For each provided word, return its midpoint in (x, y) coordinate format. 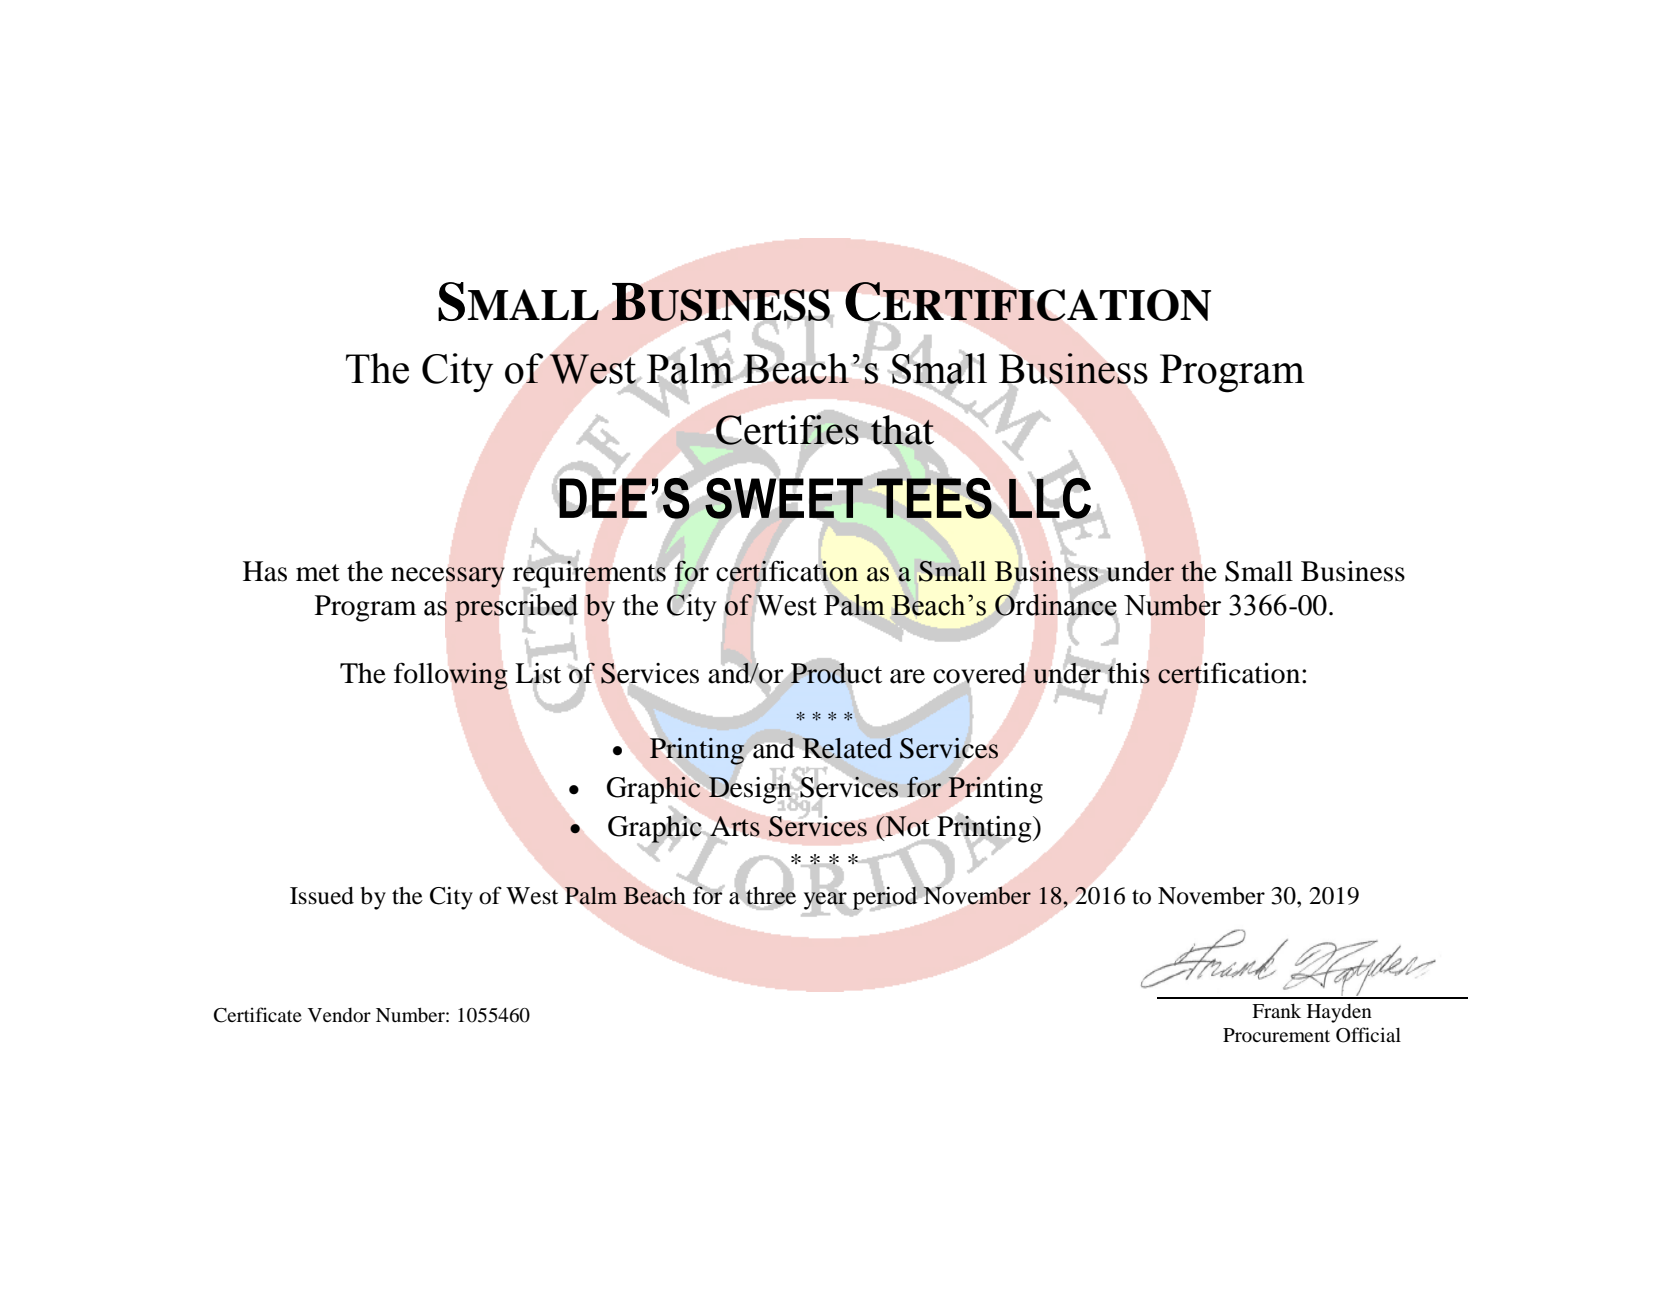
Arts (735, 826)
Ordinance (1056, 605)
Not (906, 826)
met (318, 573)
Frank (1276, 1011)
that (902, 430)
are (907, 676)
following (451, 676)
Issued (322, 896)
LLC (1050, 498)
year (825, 901)
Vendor (339, 1015)
